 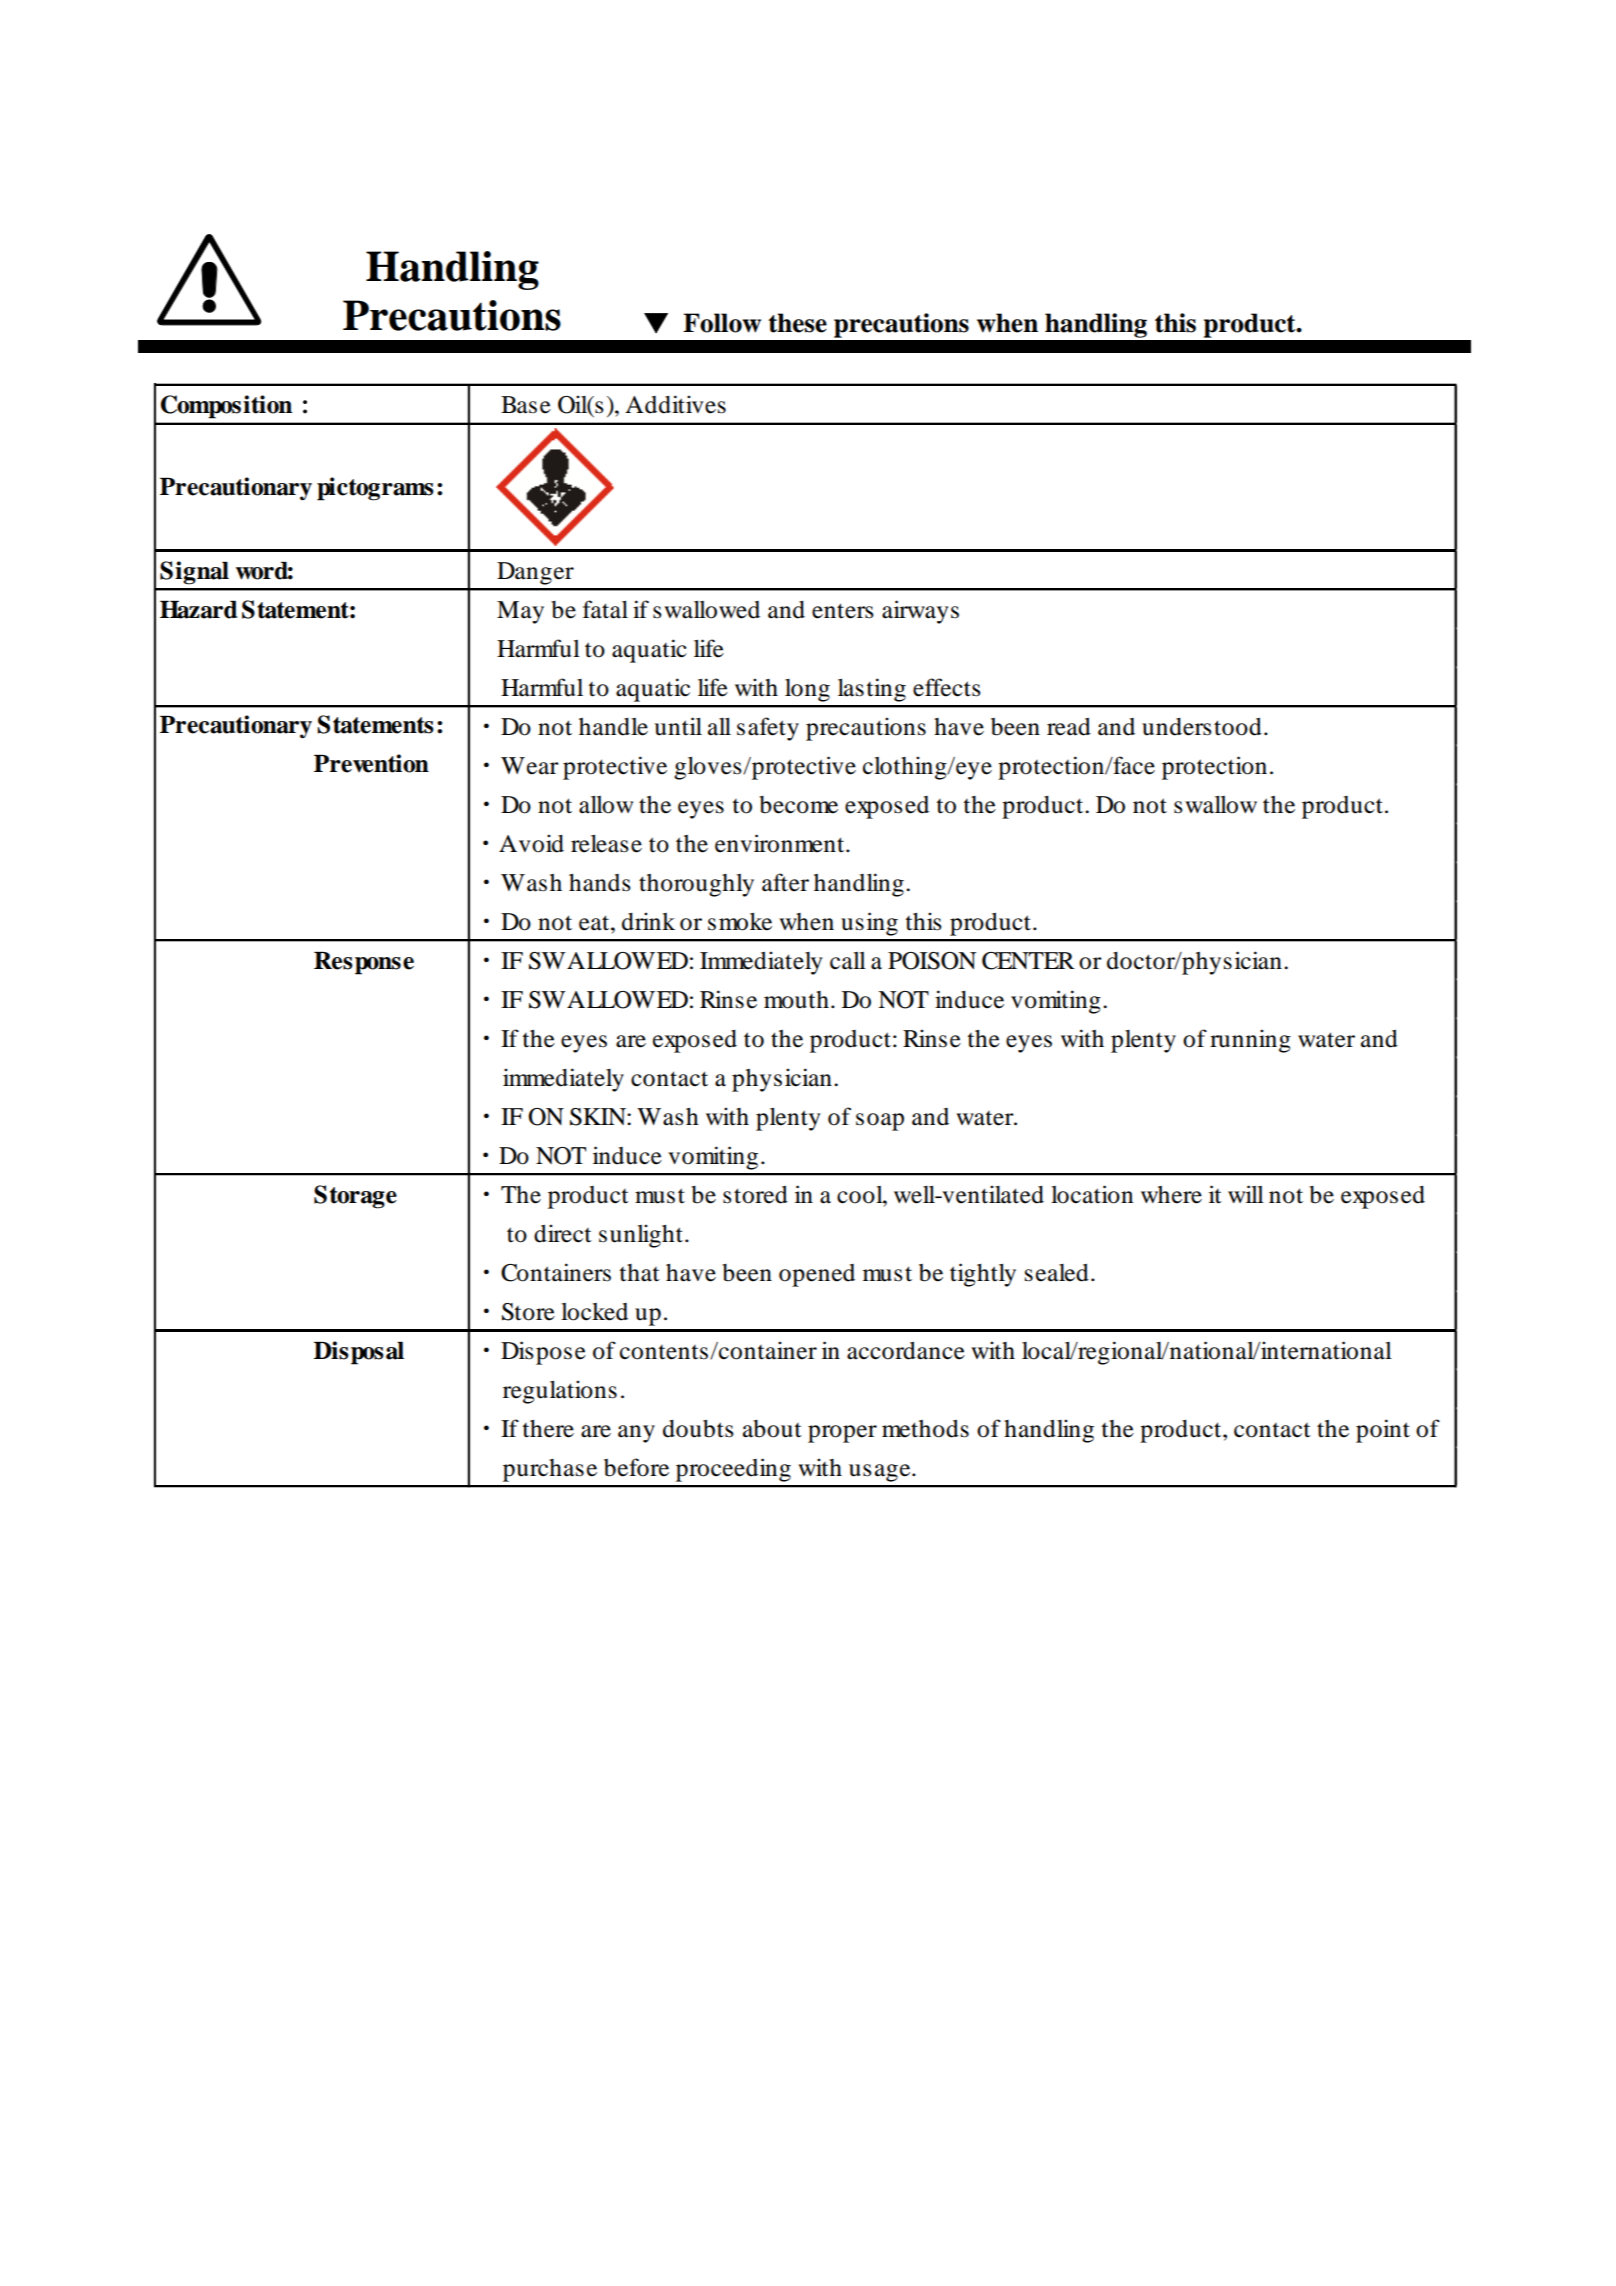 I want to click on Disposal, so click(x=359, y=1353).
